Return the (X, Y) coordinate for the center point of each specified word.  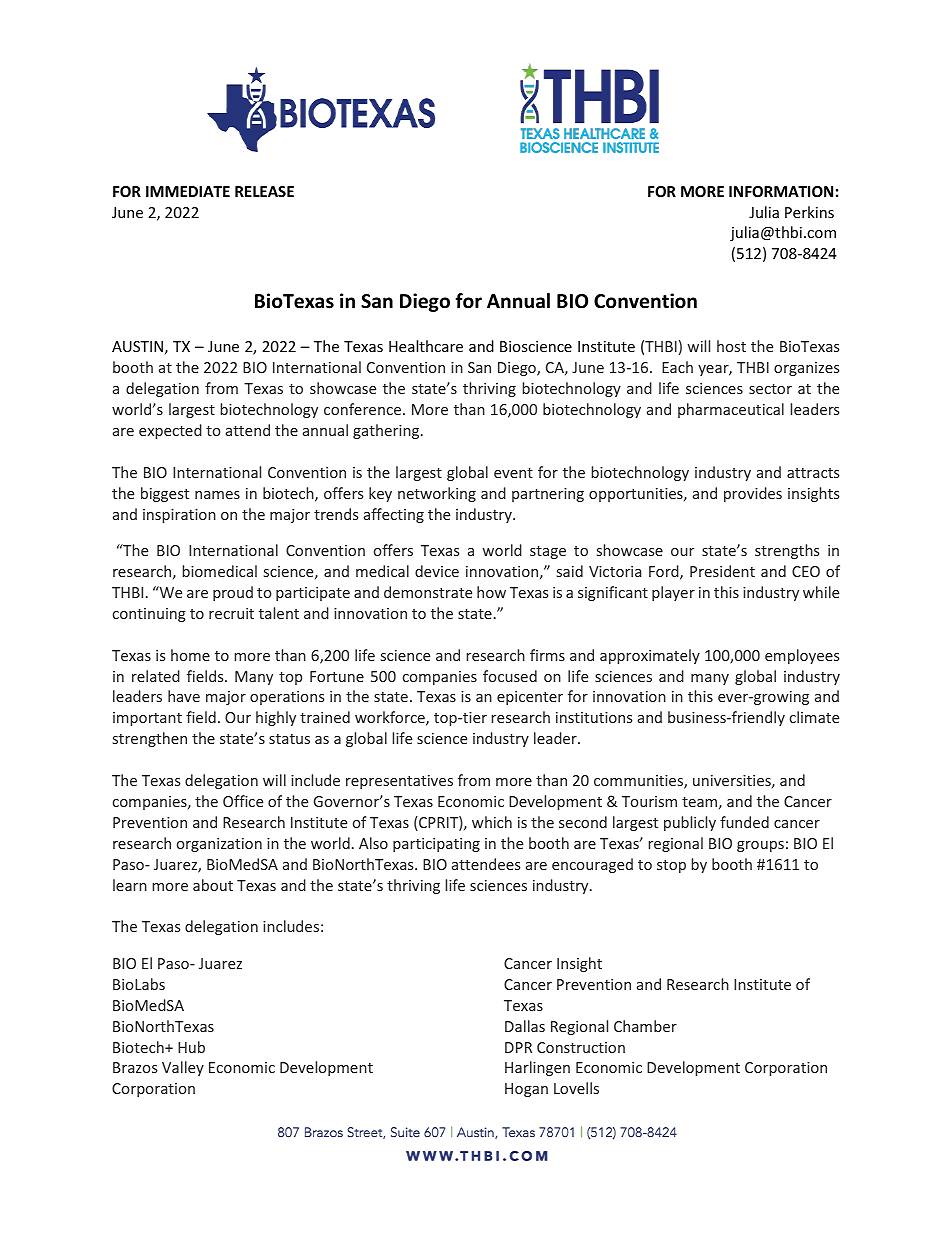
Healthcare (426, 346)
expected (170, 431)
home (190, 655)
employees (802, 656)
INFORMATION (781, 191)
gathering (387, 431)
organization (219, 845)
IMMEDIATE (188, 191)
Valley (183, 1068)
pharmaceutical (731, 410)
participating (436, 845)
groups (760, 846)
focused (510, 676)
